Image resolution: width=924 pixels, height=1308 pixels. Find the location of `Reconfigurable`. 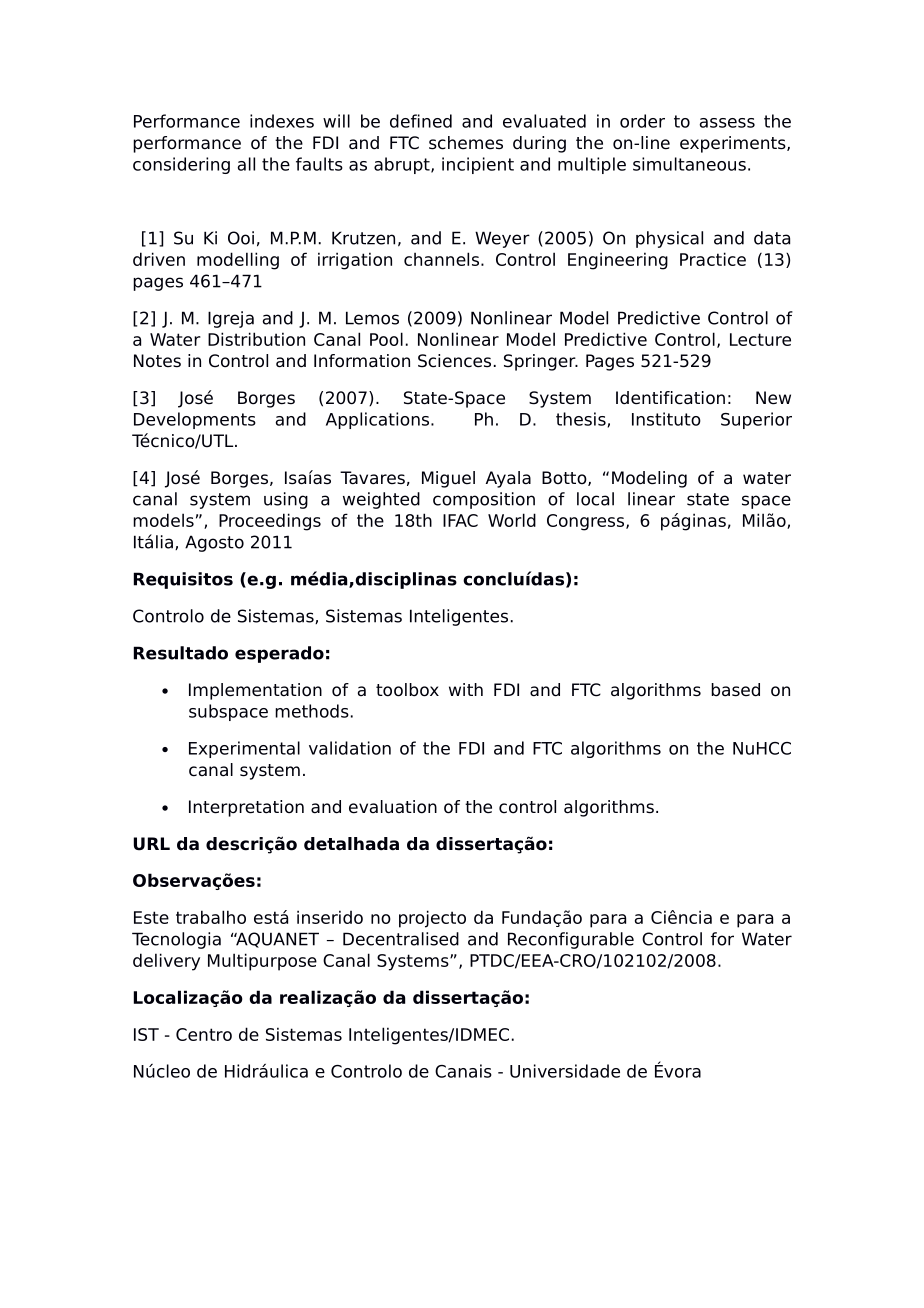

Reconfigurable is located at coordinates (571, 940).
